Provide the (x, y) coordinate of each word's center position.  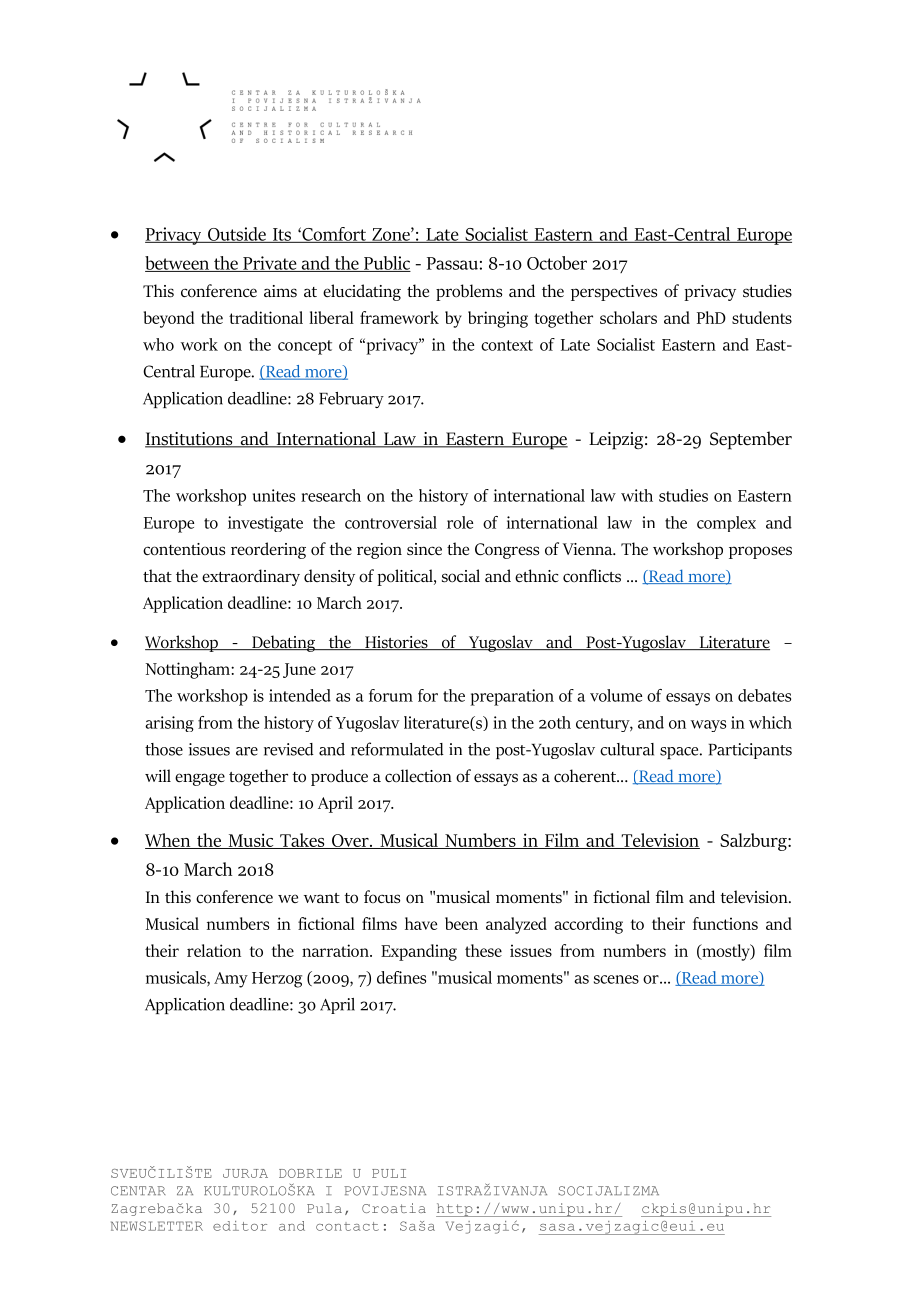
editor (240, 1226)
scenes (616, 979)
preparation (512, 697)
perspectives (614, 293)
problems (469, 292)
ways (708, 726)
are (247, 751)
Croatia (394, 1208)
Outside (237, 235)
